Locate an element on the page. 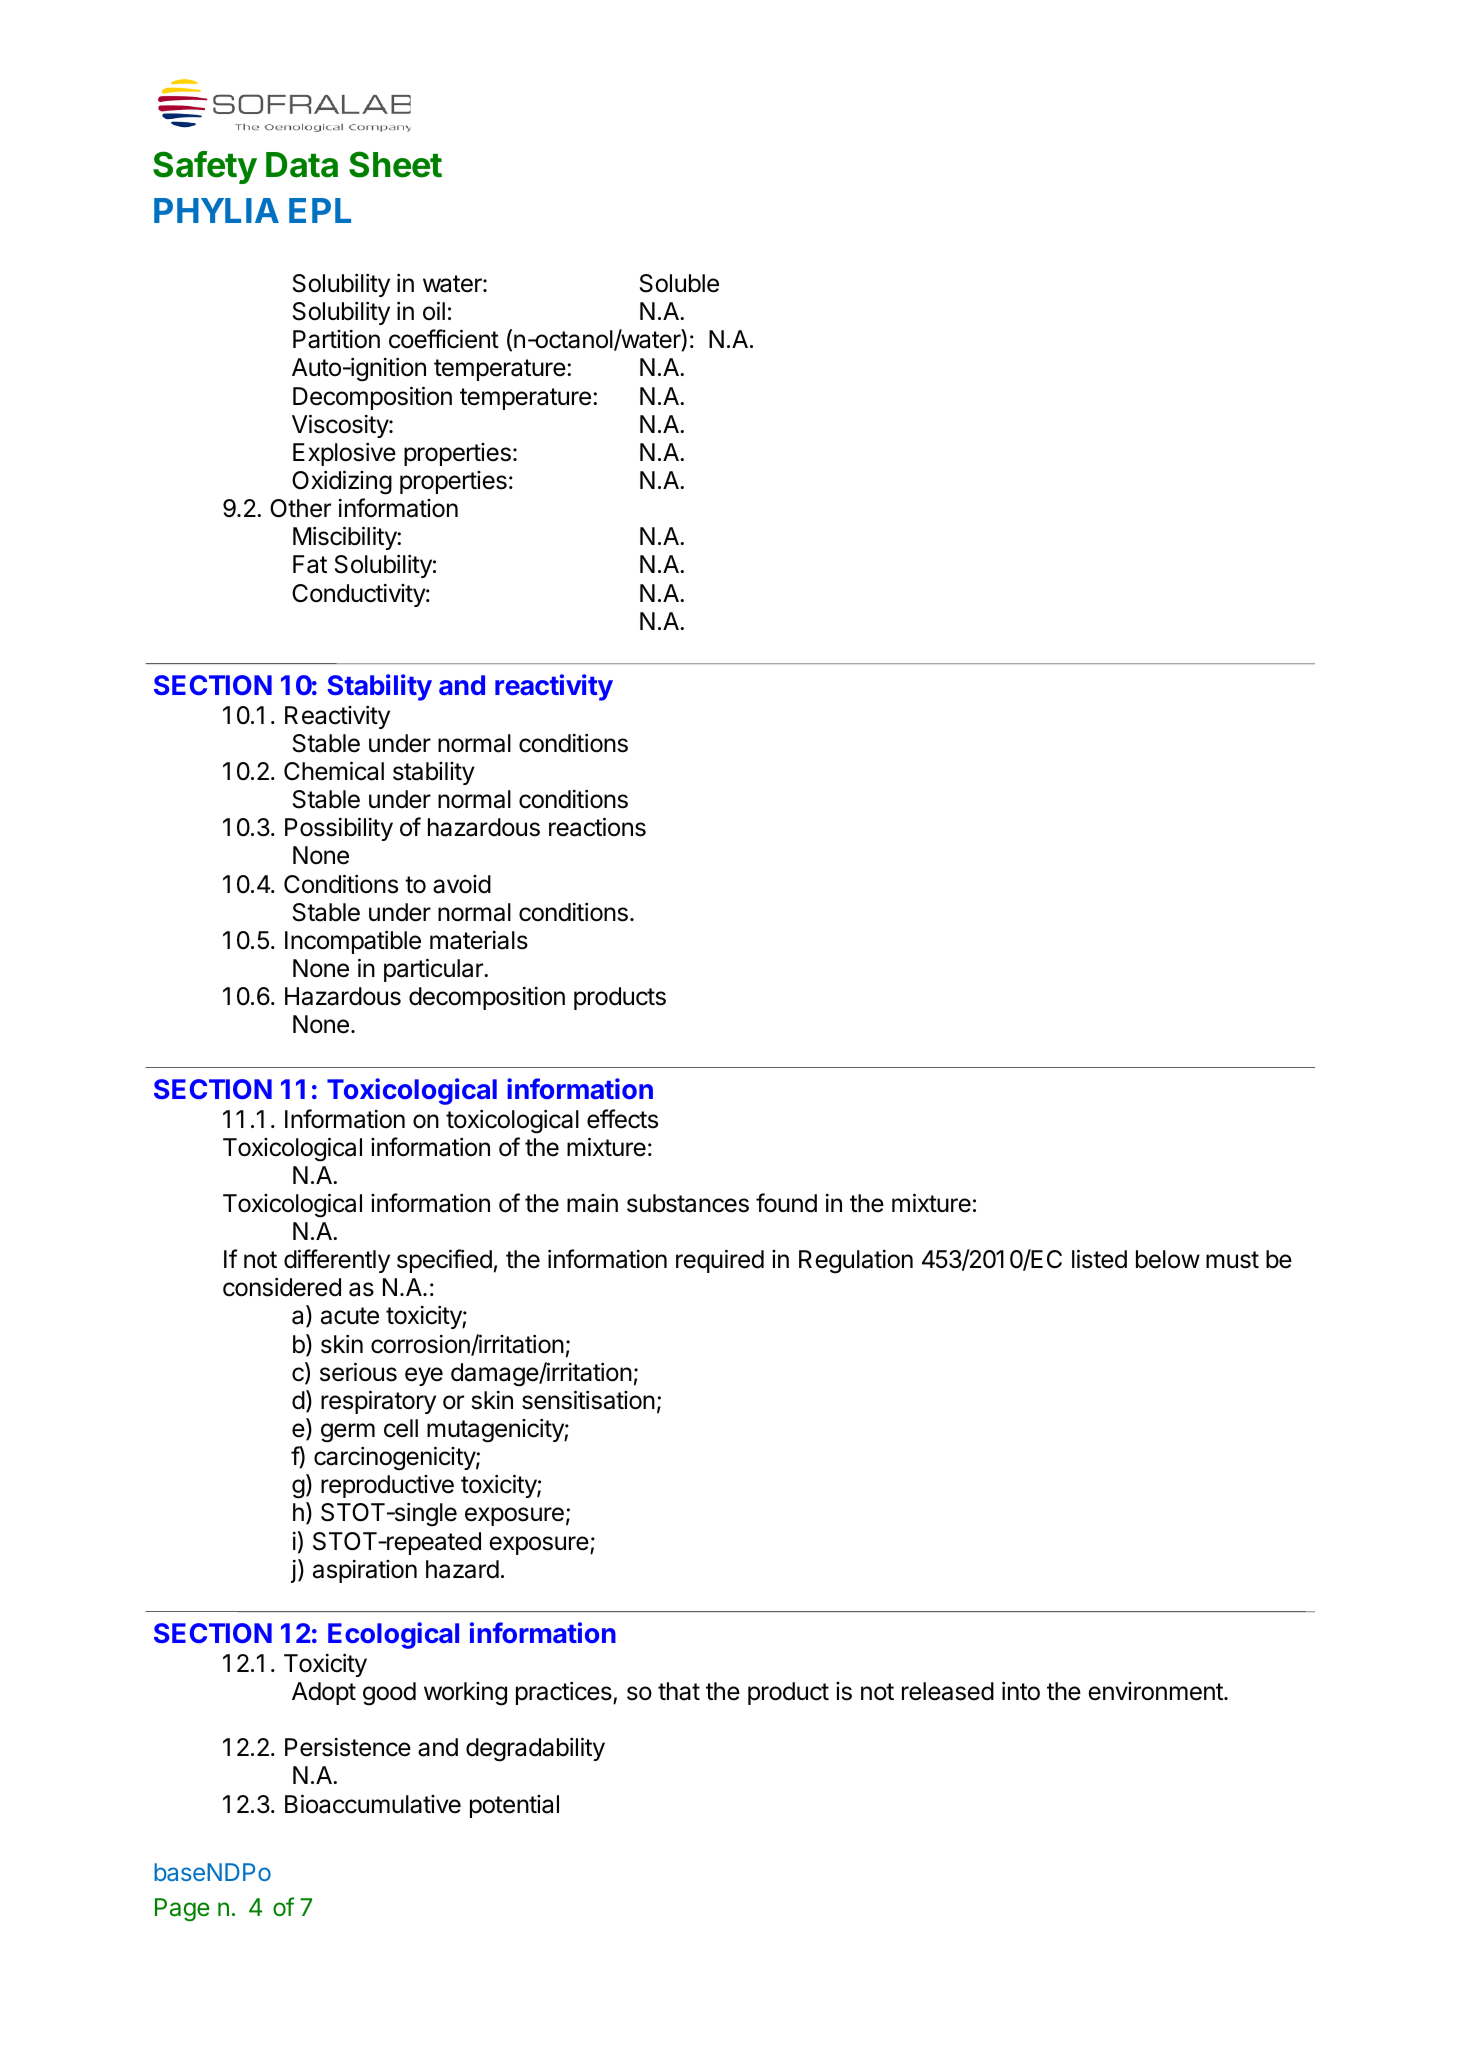  Soluble is located at coordinates (679, 283).
